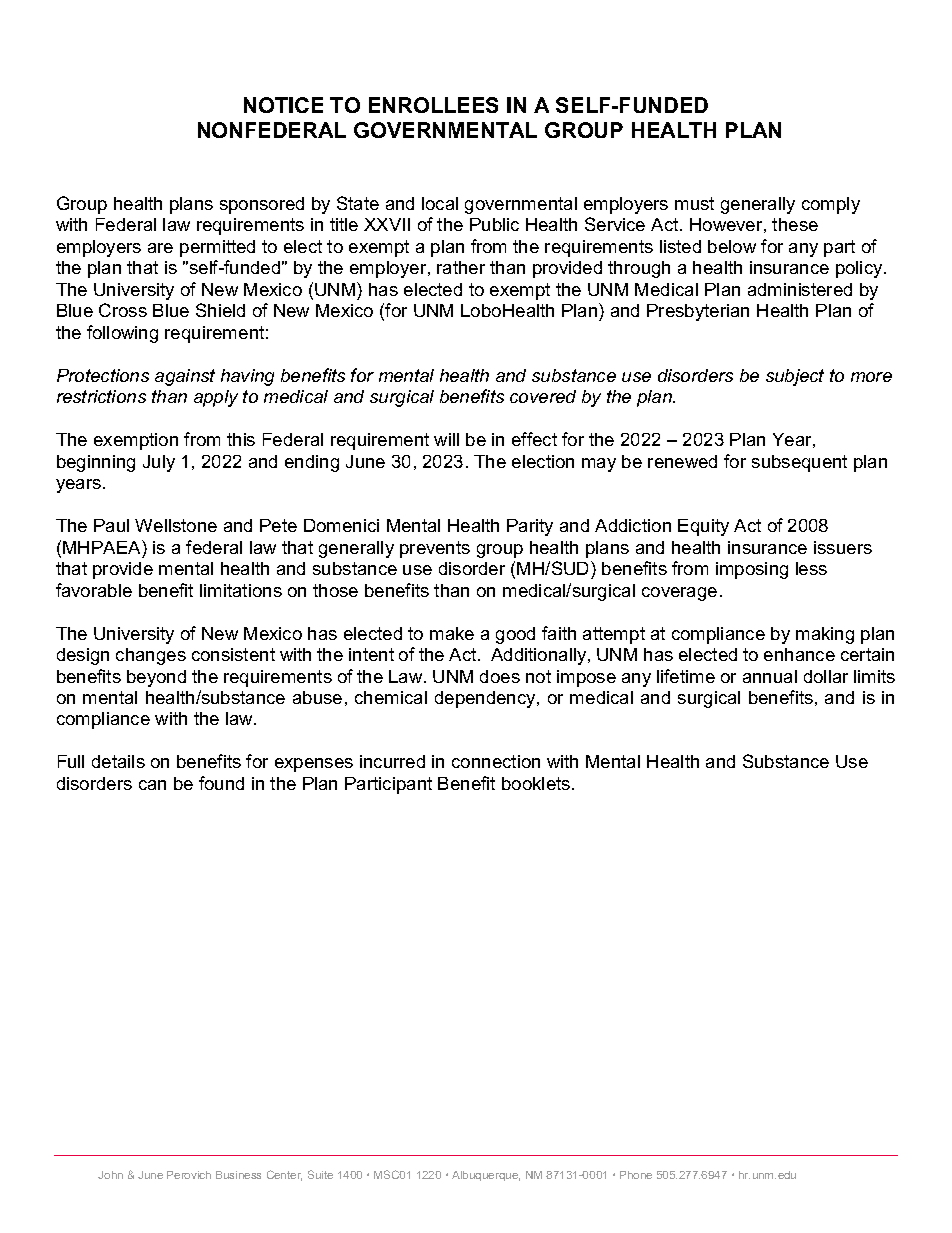 This screenshot has width=952, height=1233. Describe the element at coordinates (452, 633) in the screenshot. I see `make` at that location.
